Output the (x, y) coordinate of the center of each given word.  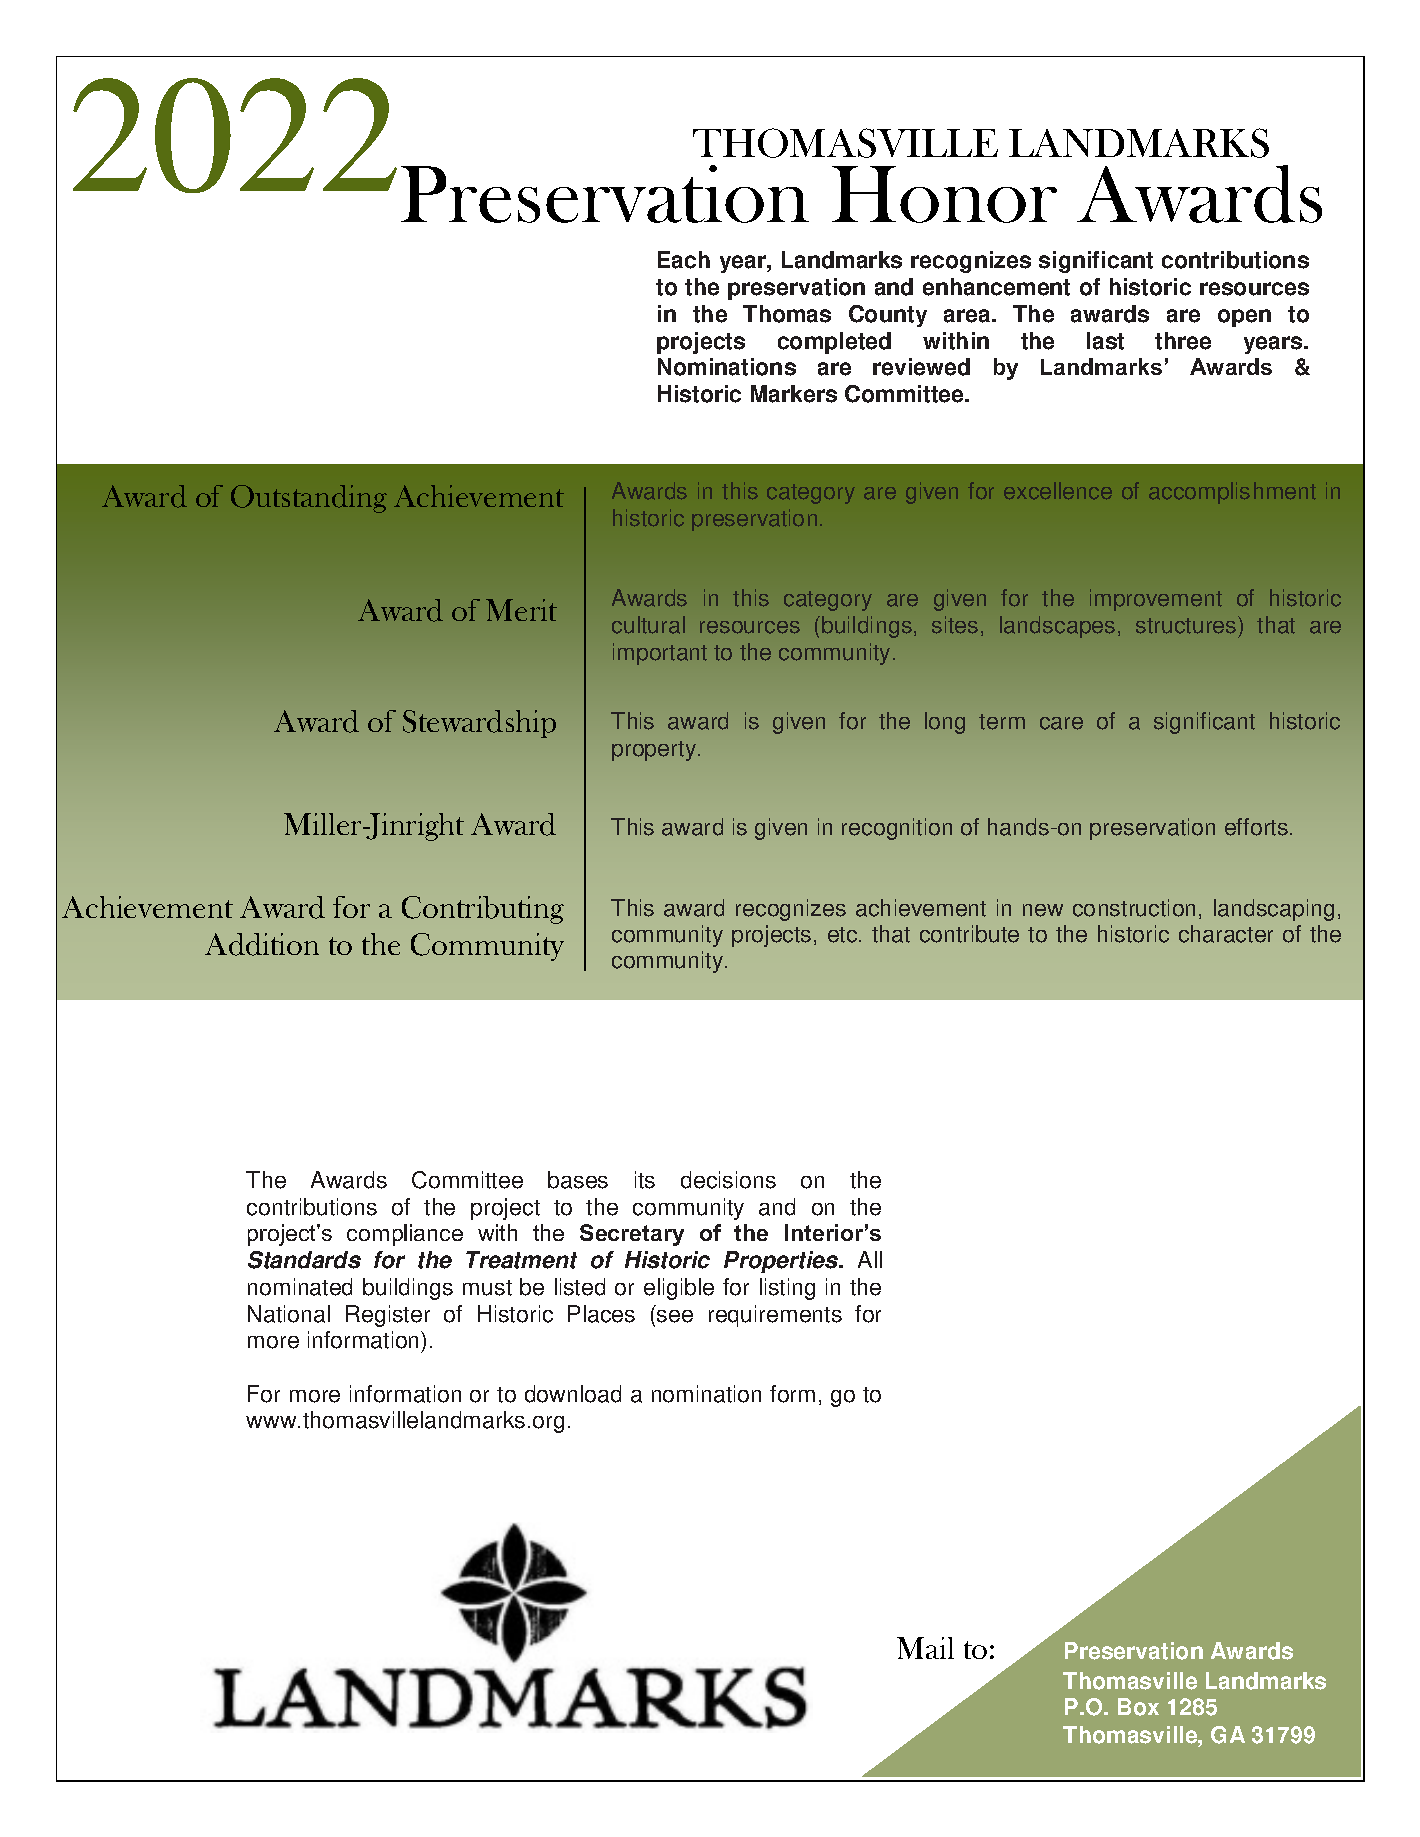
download (573, 1394)
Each (684, 260)
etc (844, 935)
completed (834, 343)
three (1183, 341)
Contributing (483, 910)
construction (1134, 908)
